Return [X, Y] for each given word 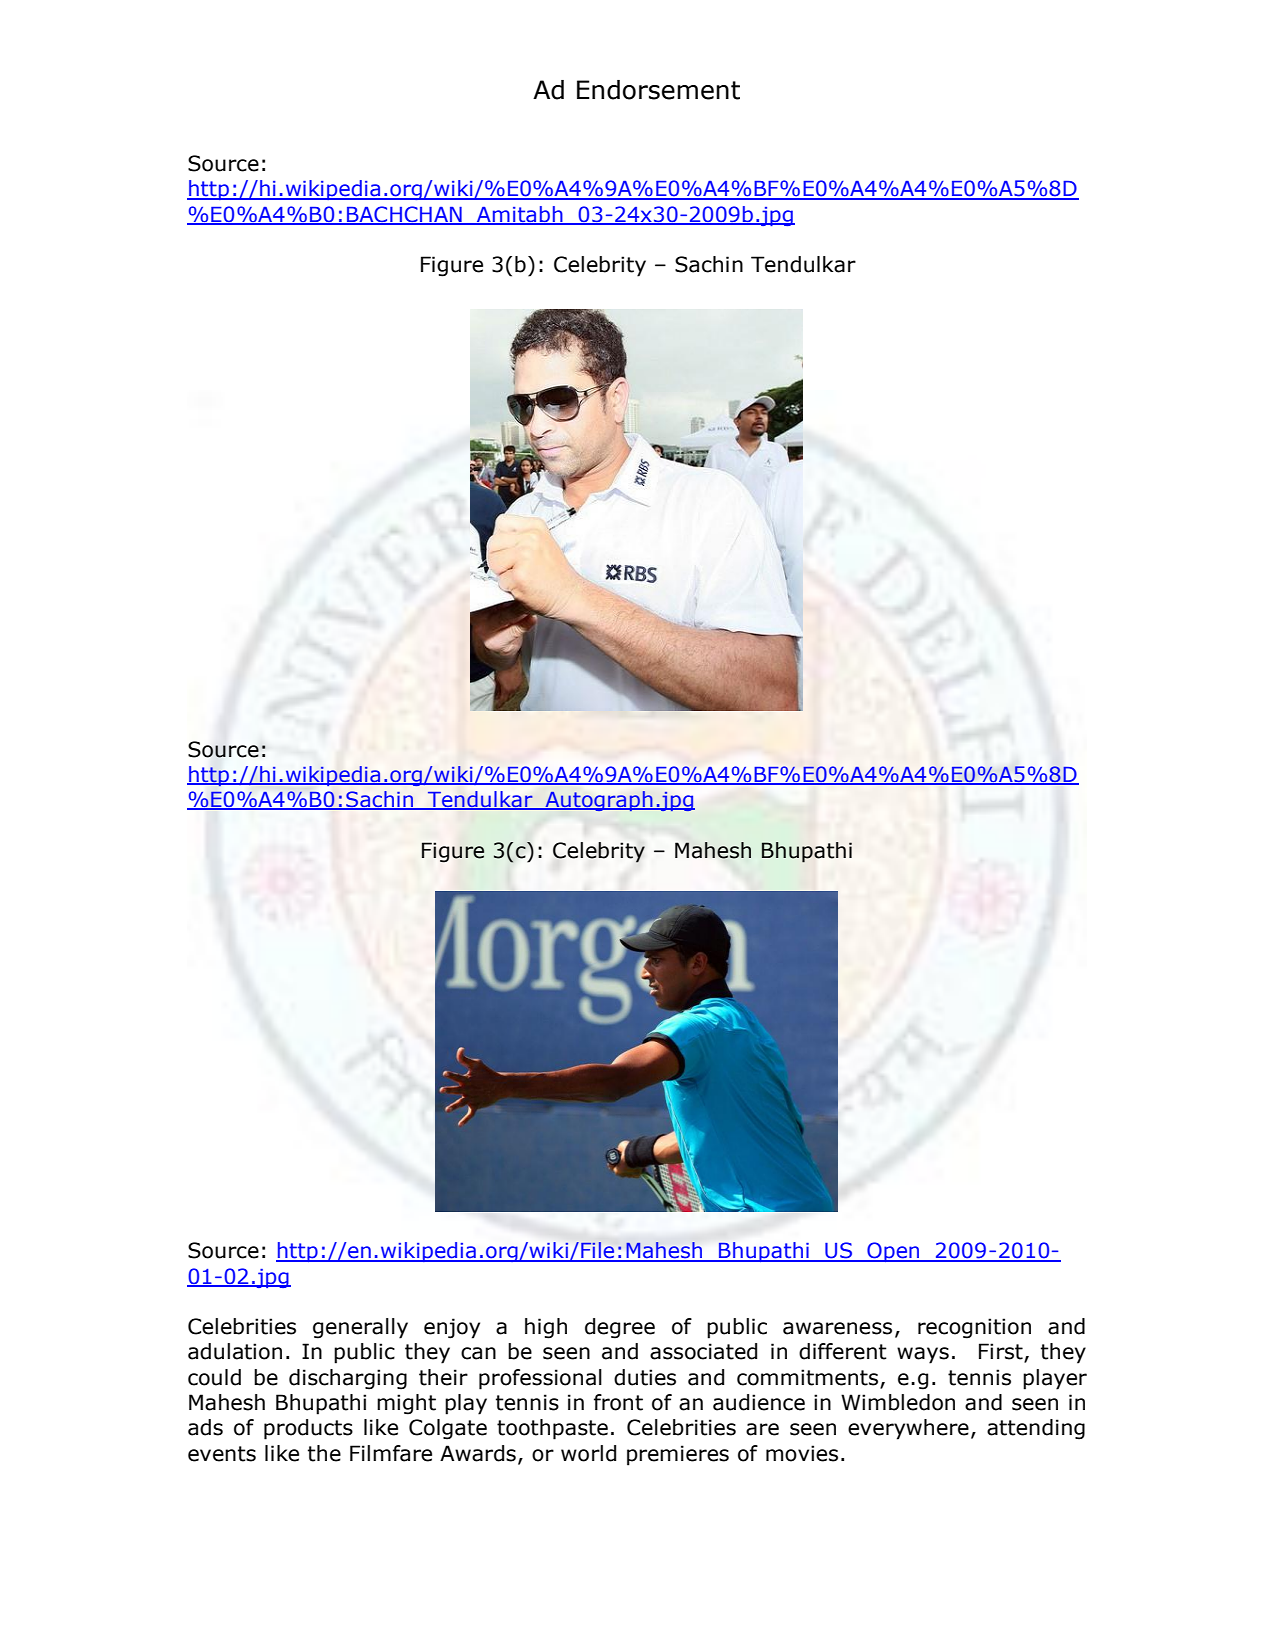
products [308, 1429]
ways [923, 1355]
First [1002, 1352]
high [546, 1328]
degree [620, 1328]
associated [703, 1351]
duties [645, 1377]
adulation [235, 1351]
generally [360, 1328]
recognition [974, 1328]
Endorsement [658, 90]
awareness [837, 1328]
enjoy [452, 1328]
